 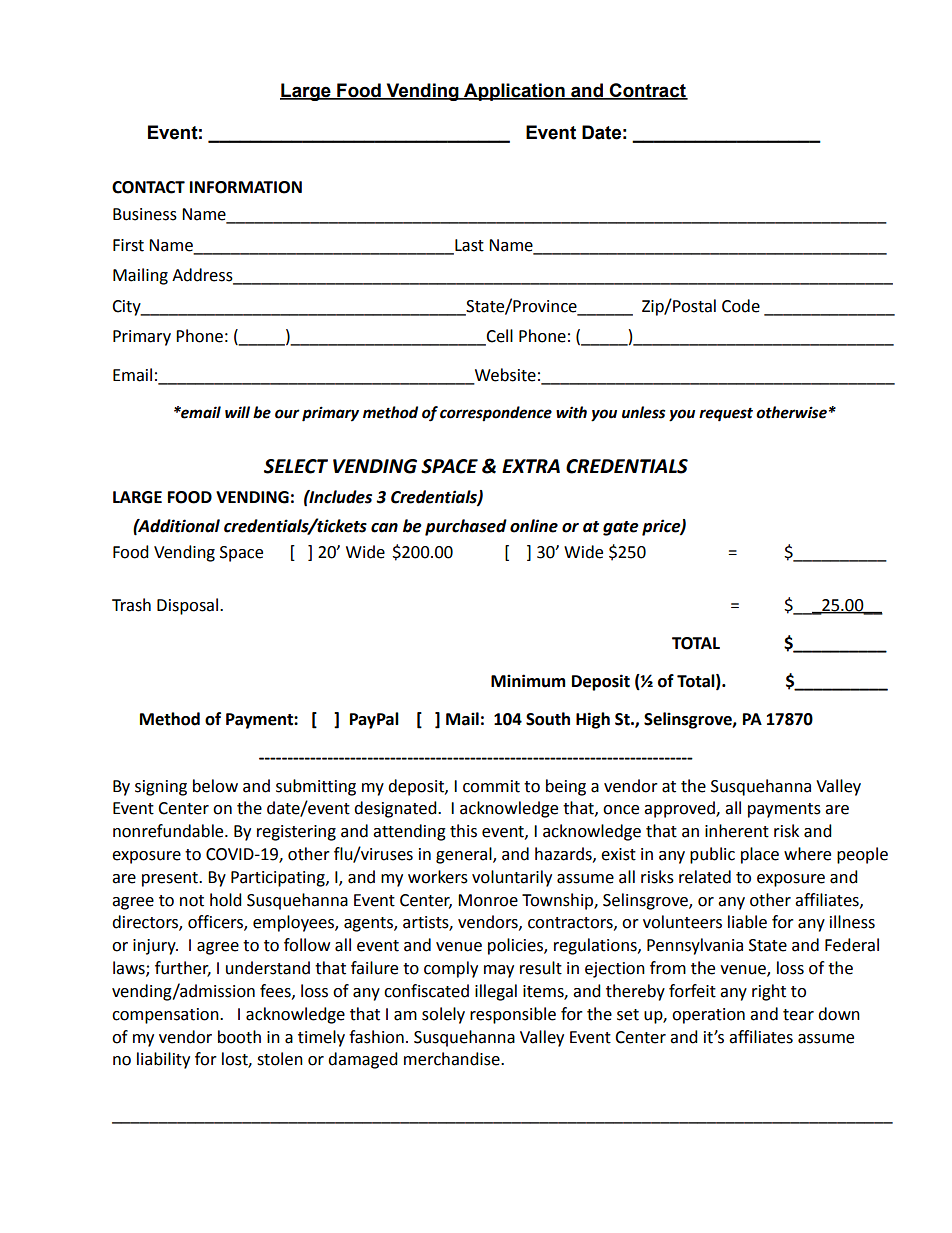 I want to click on Code, so click(x=741, y=306).
